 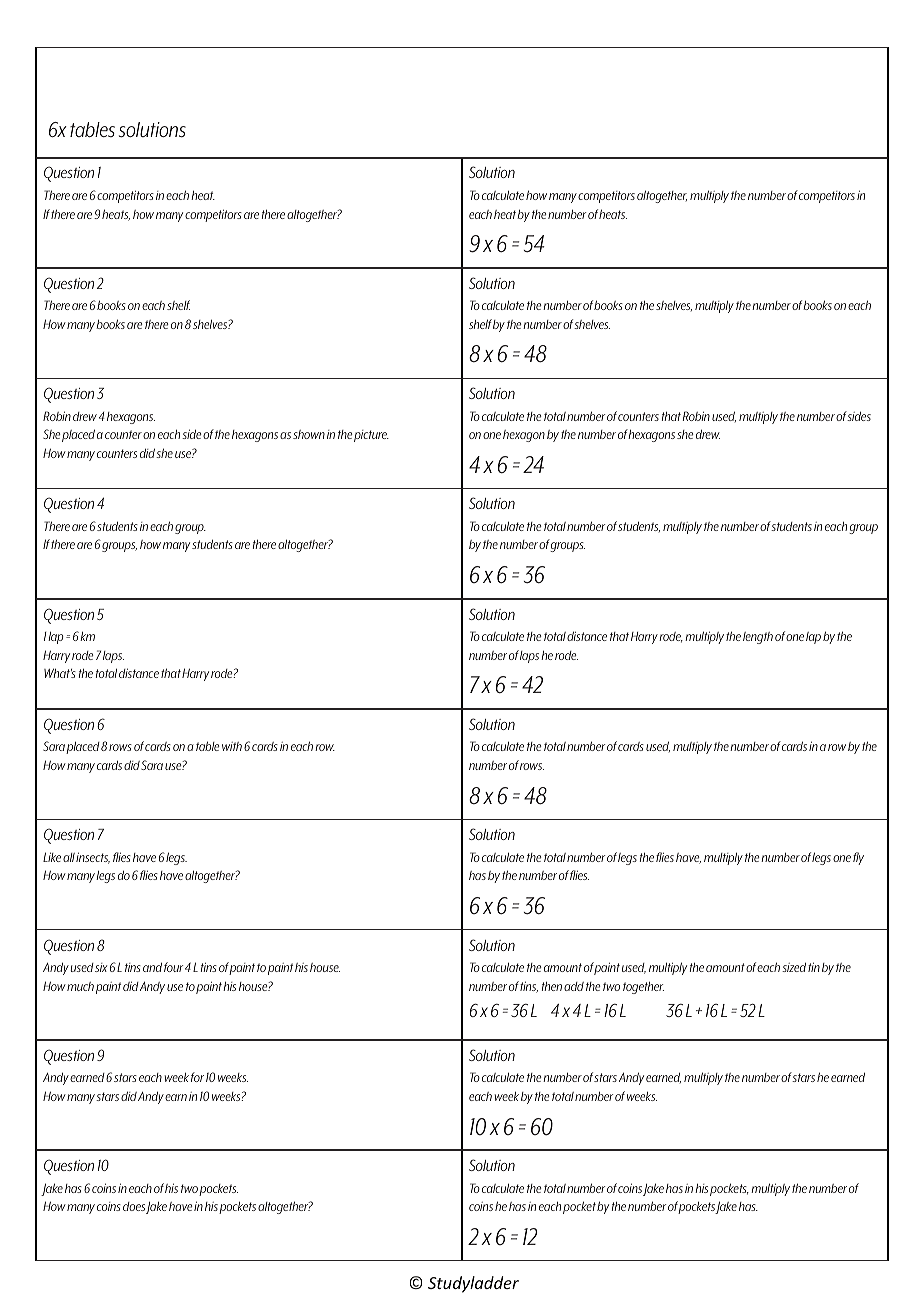 I want to click on does, so click(x=134, y=1206).
